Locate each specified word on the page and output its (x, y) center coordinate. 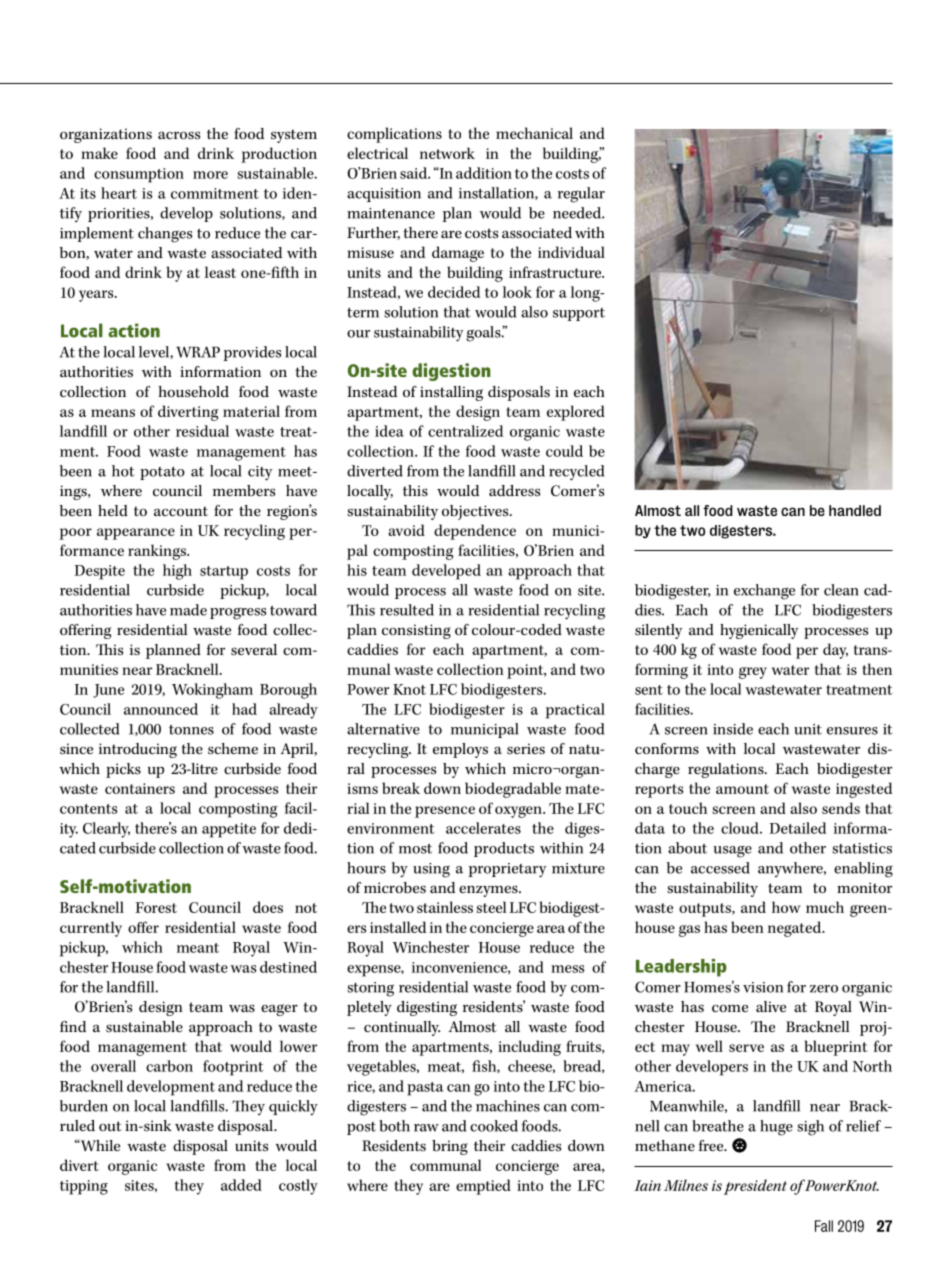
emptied (483, 1187)
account (181, 511)
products (504, 849)
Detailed (797, 828)
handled (855, 510)
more (210, 175)
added (241, 1185)
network (447, 153)
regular (581, 195)
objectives (476, 512)
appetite (229, 830)
